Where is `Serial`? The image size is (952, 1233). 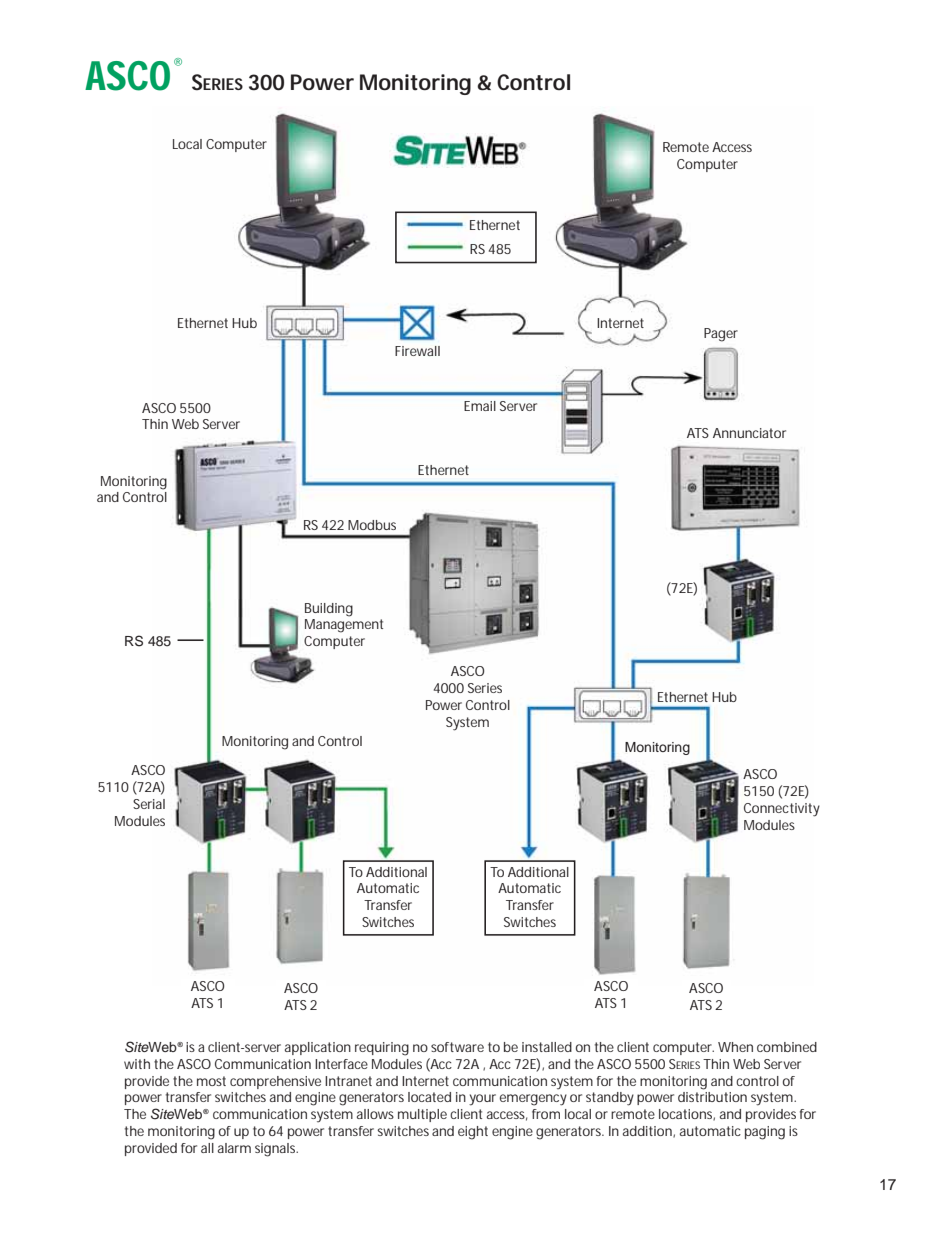
Serial is located at coordinates (149, 804).
